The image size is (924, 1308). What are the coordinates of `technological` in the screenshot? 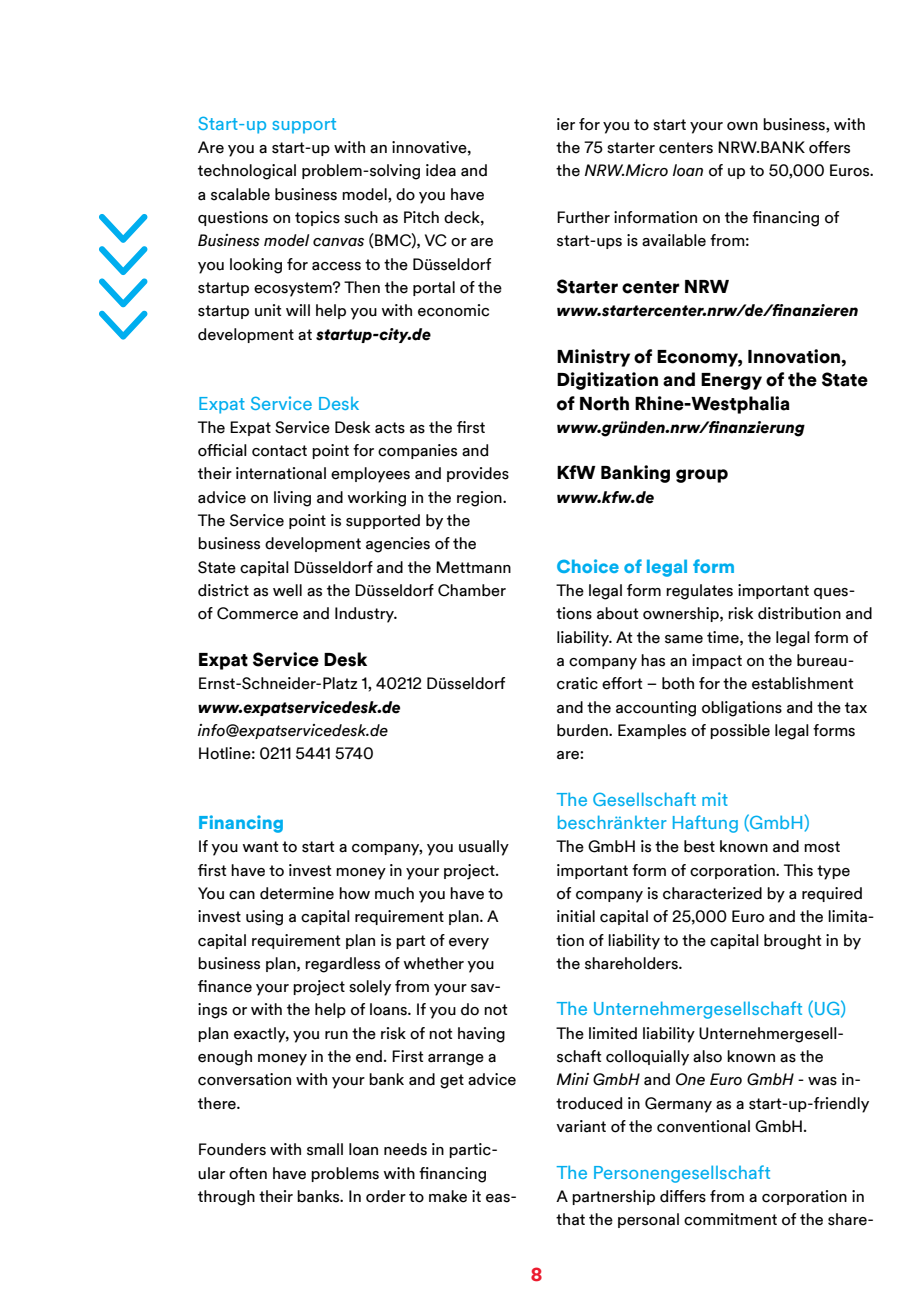 It's located at (247, 172).
